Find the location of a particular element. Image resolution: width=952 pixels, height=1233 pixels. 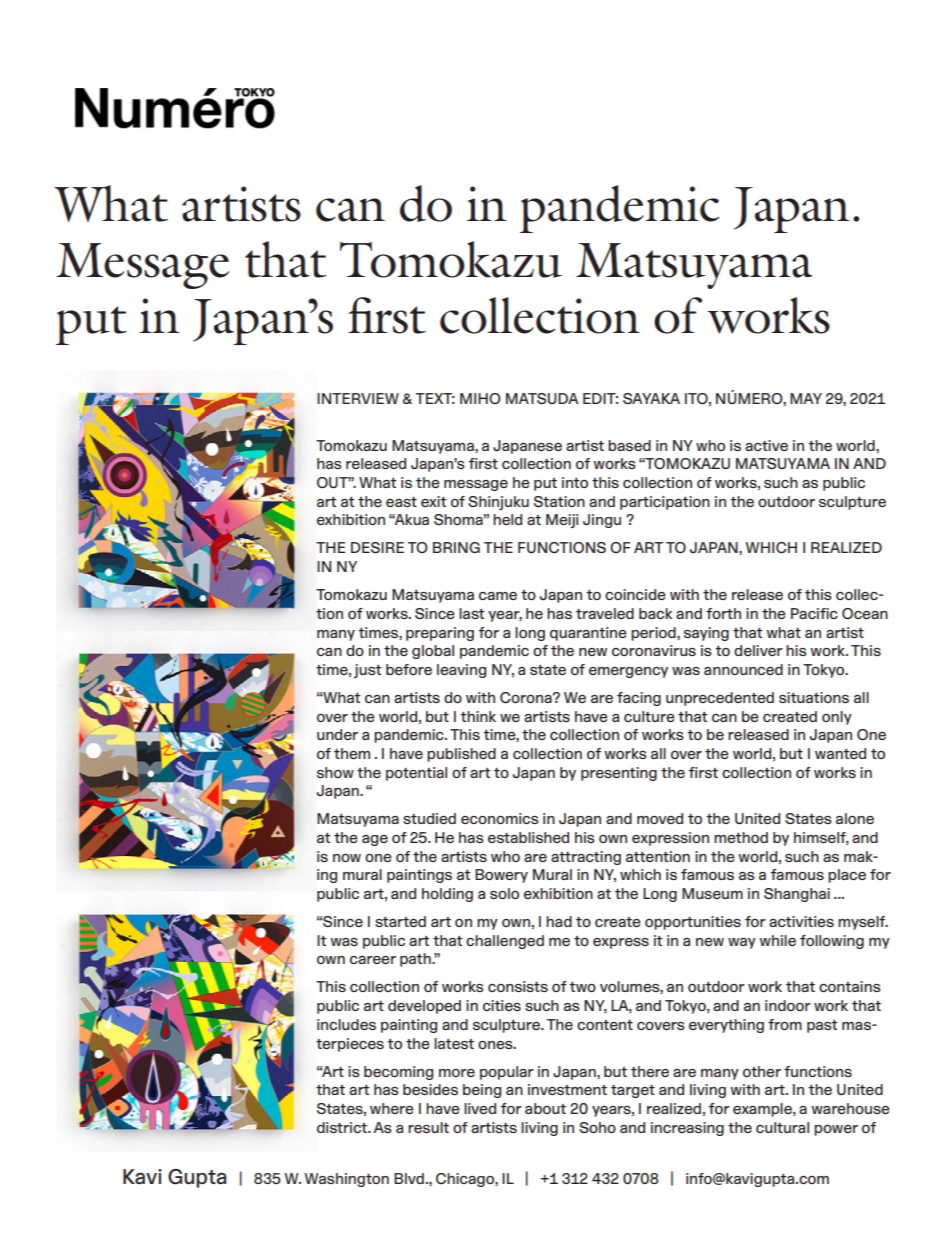

potential is located at coordinates (416, 774).
